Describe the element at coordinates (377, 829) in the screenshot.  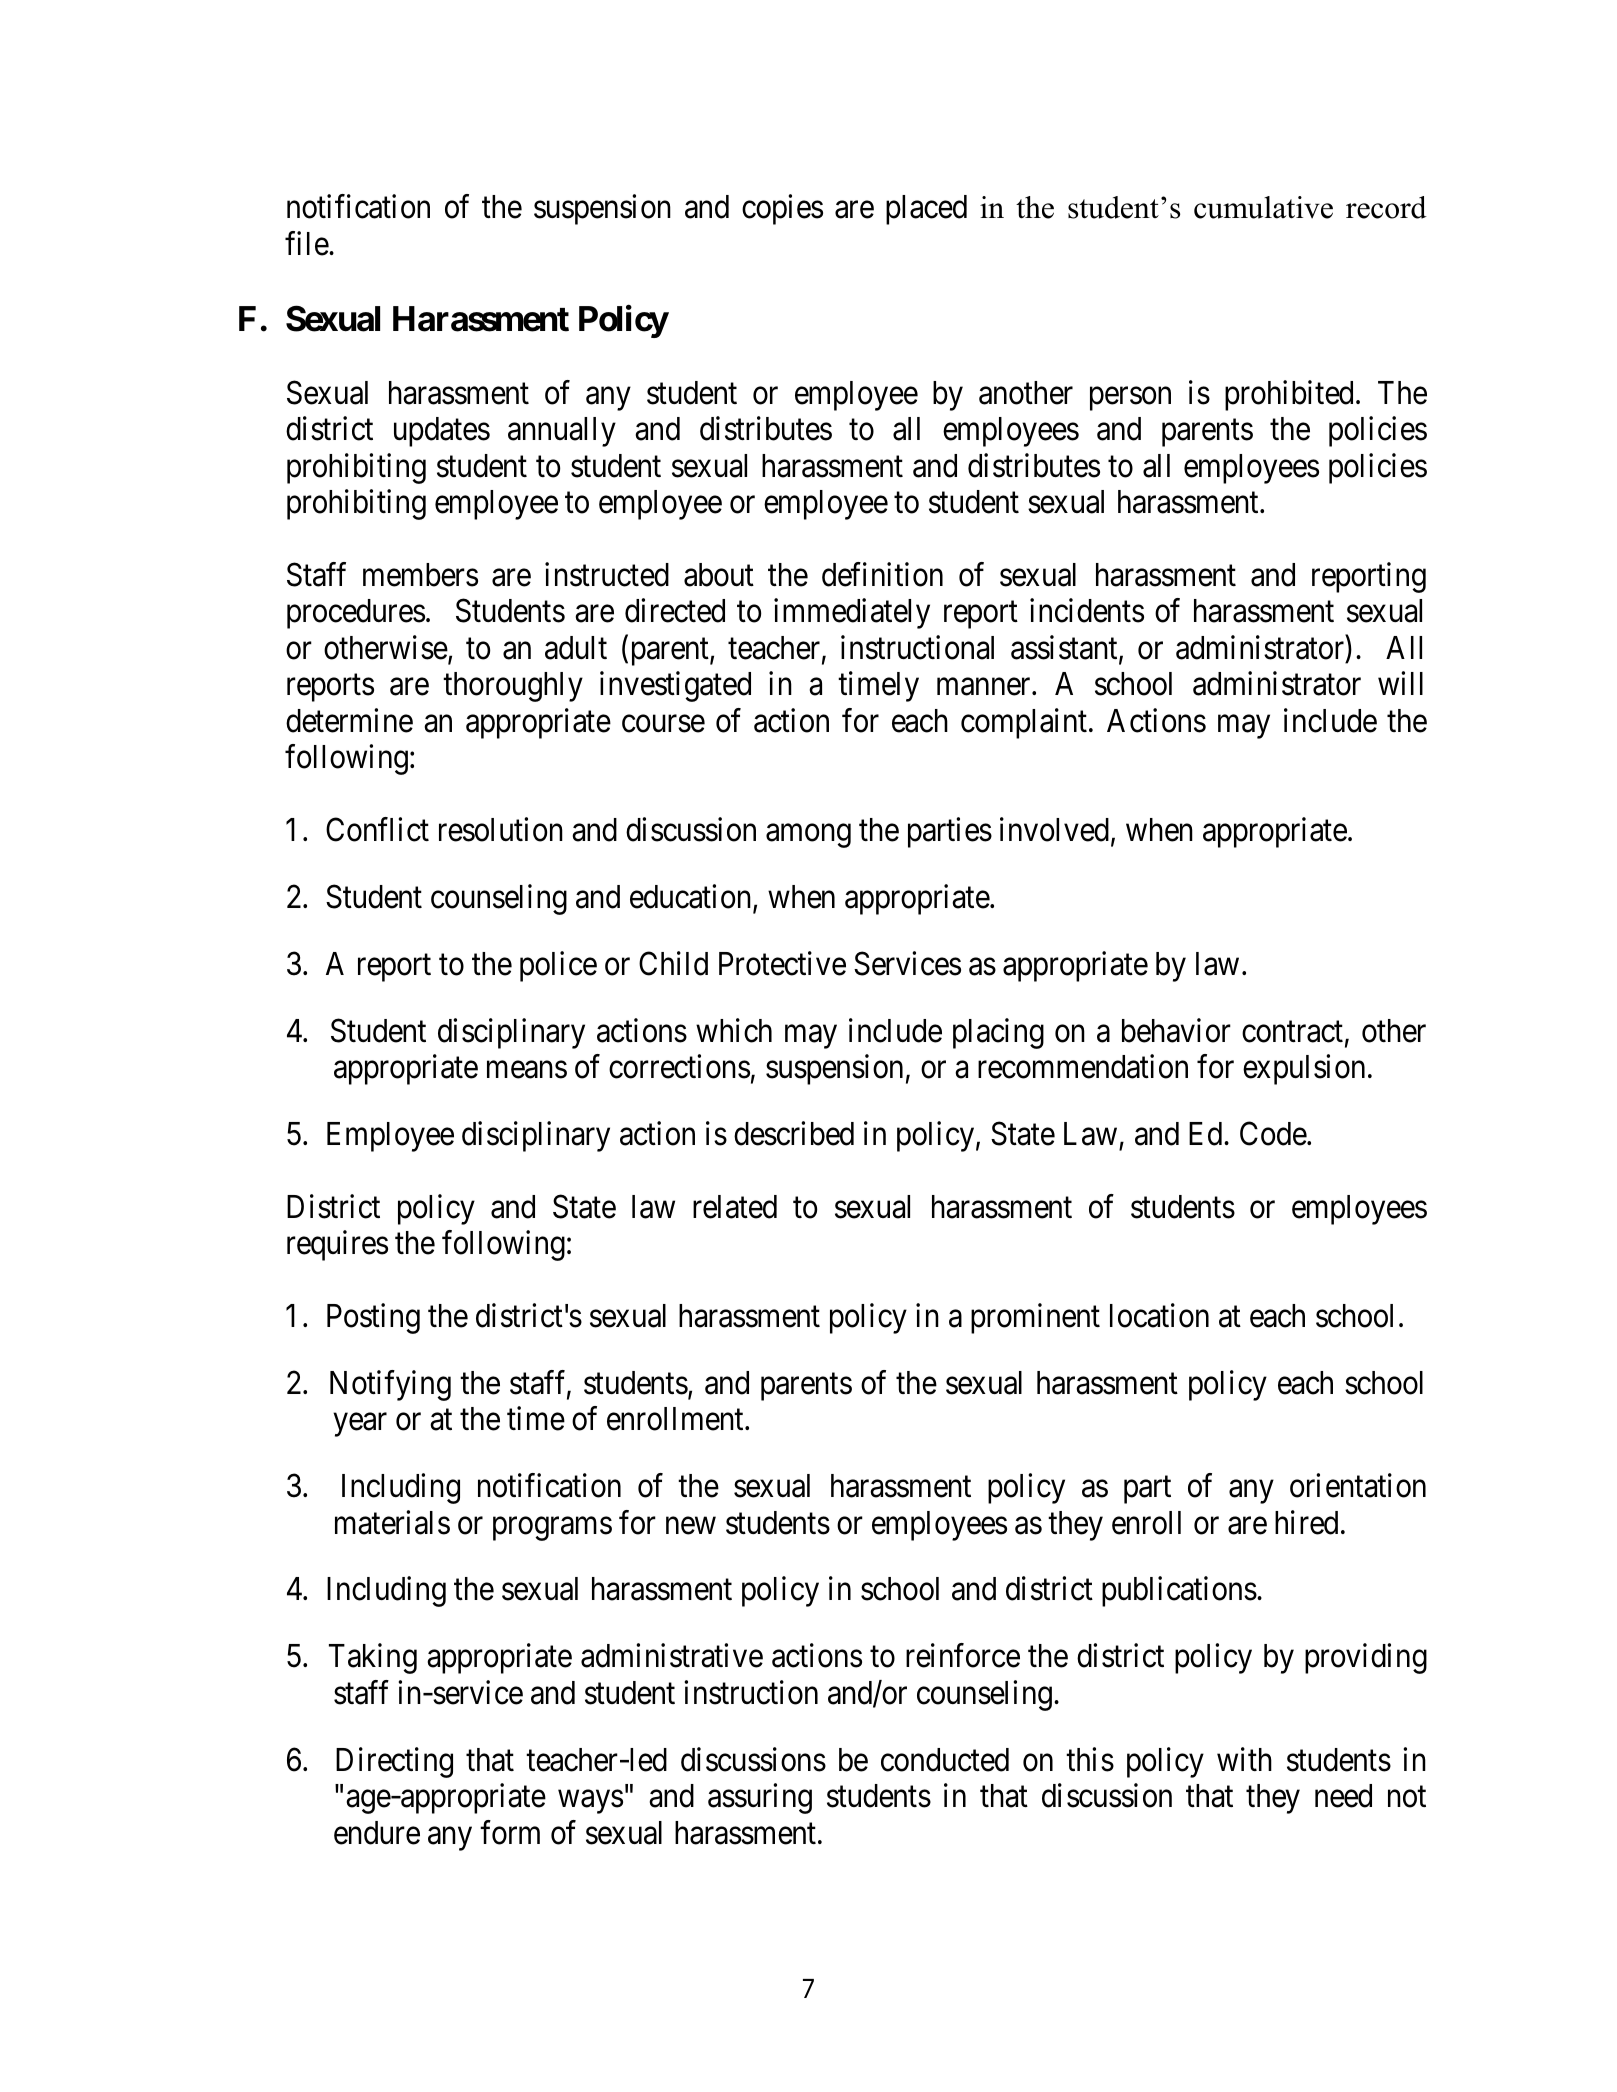
I see `Conflict` at that location.
